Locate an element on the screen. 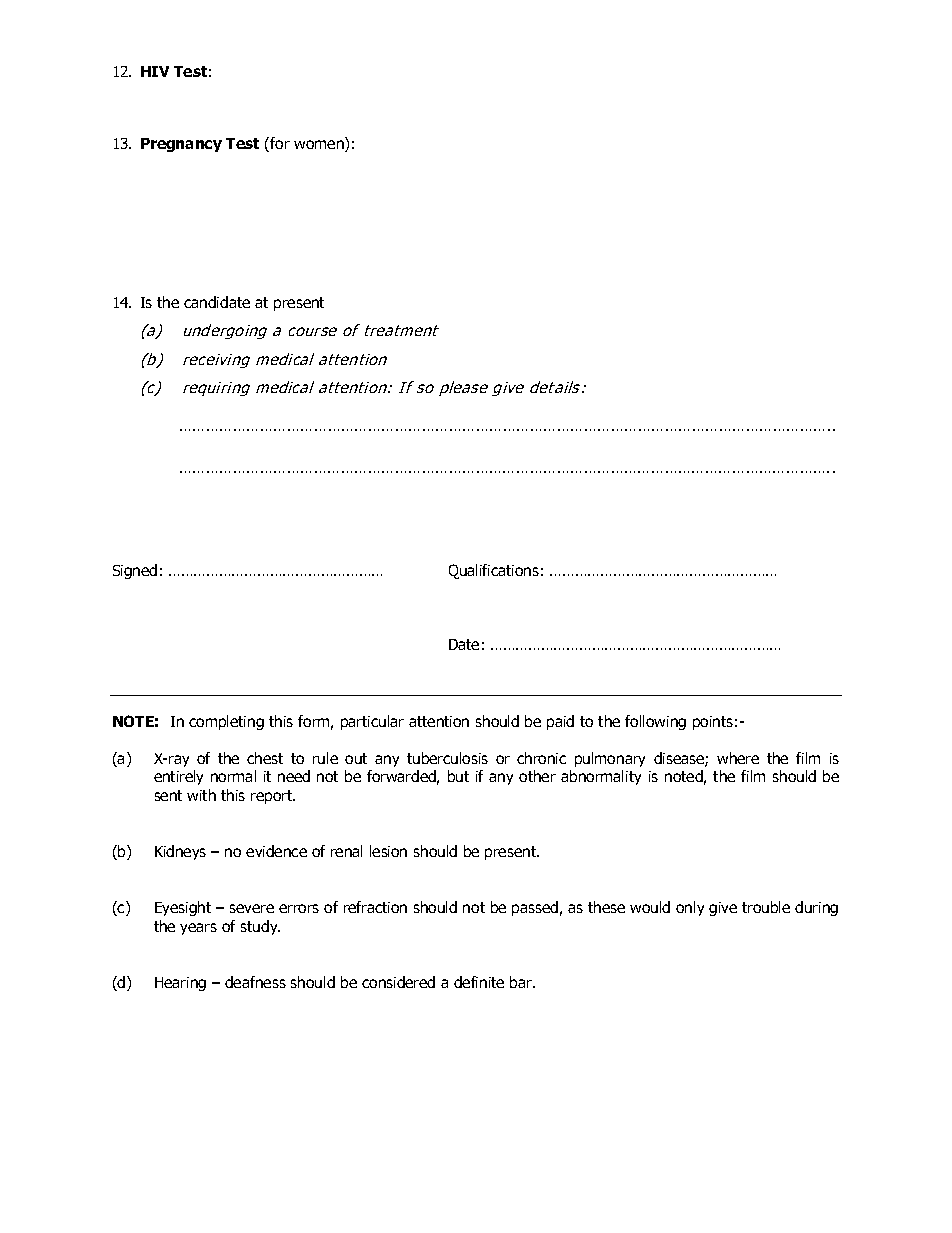 The width and height of the screenshot is (952, 1233). definite is located at coordinates (479, 982).
